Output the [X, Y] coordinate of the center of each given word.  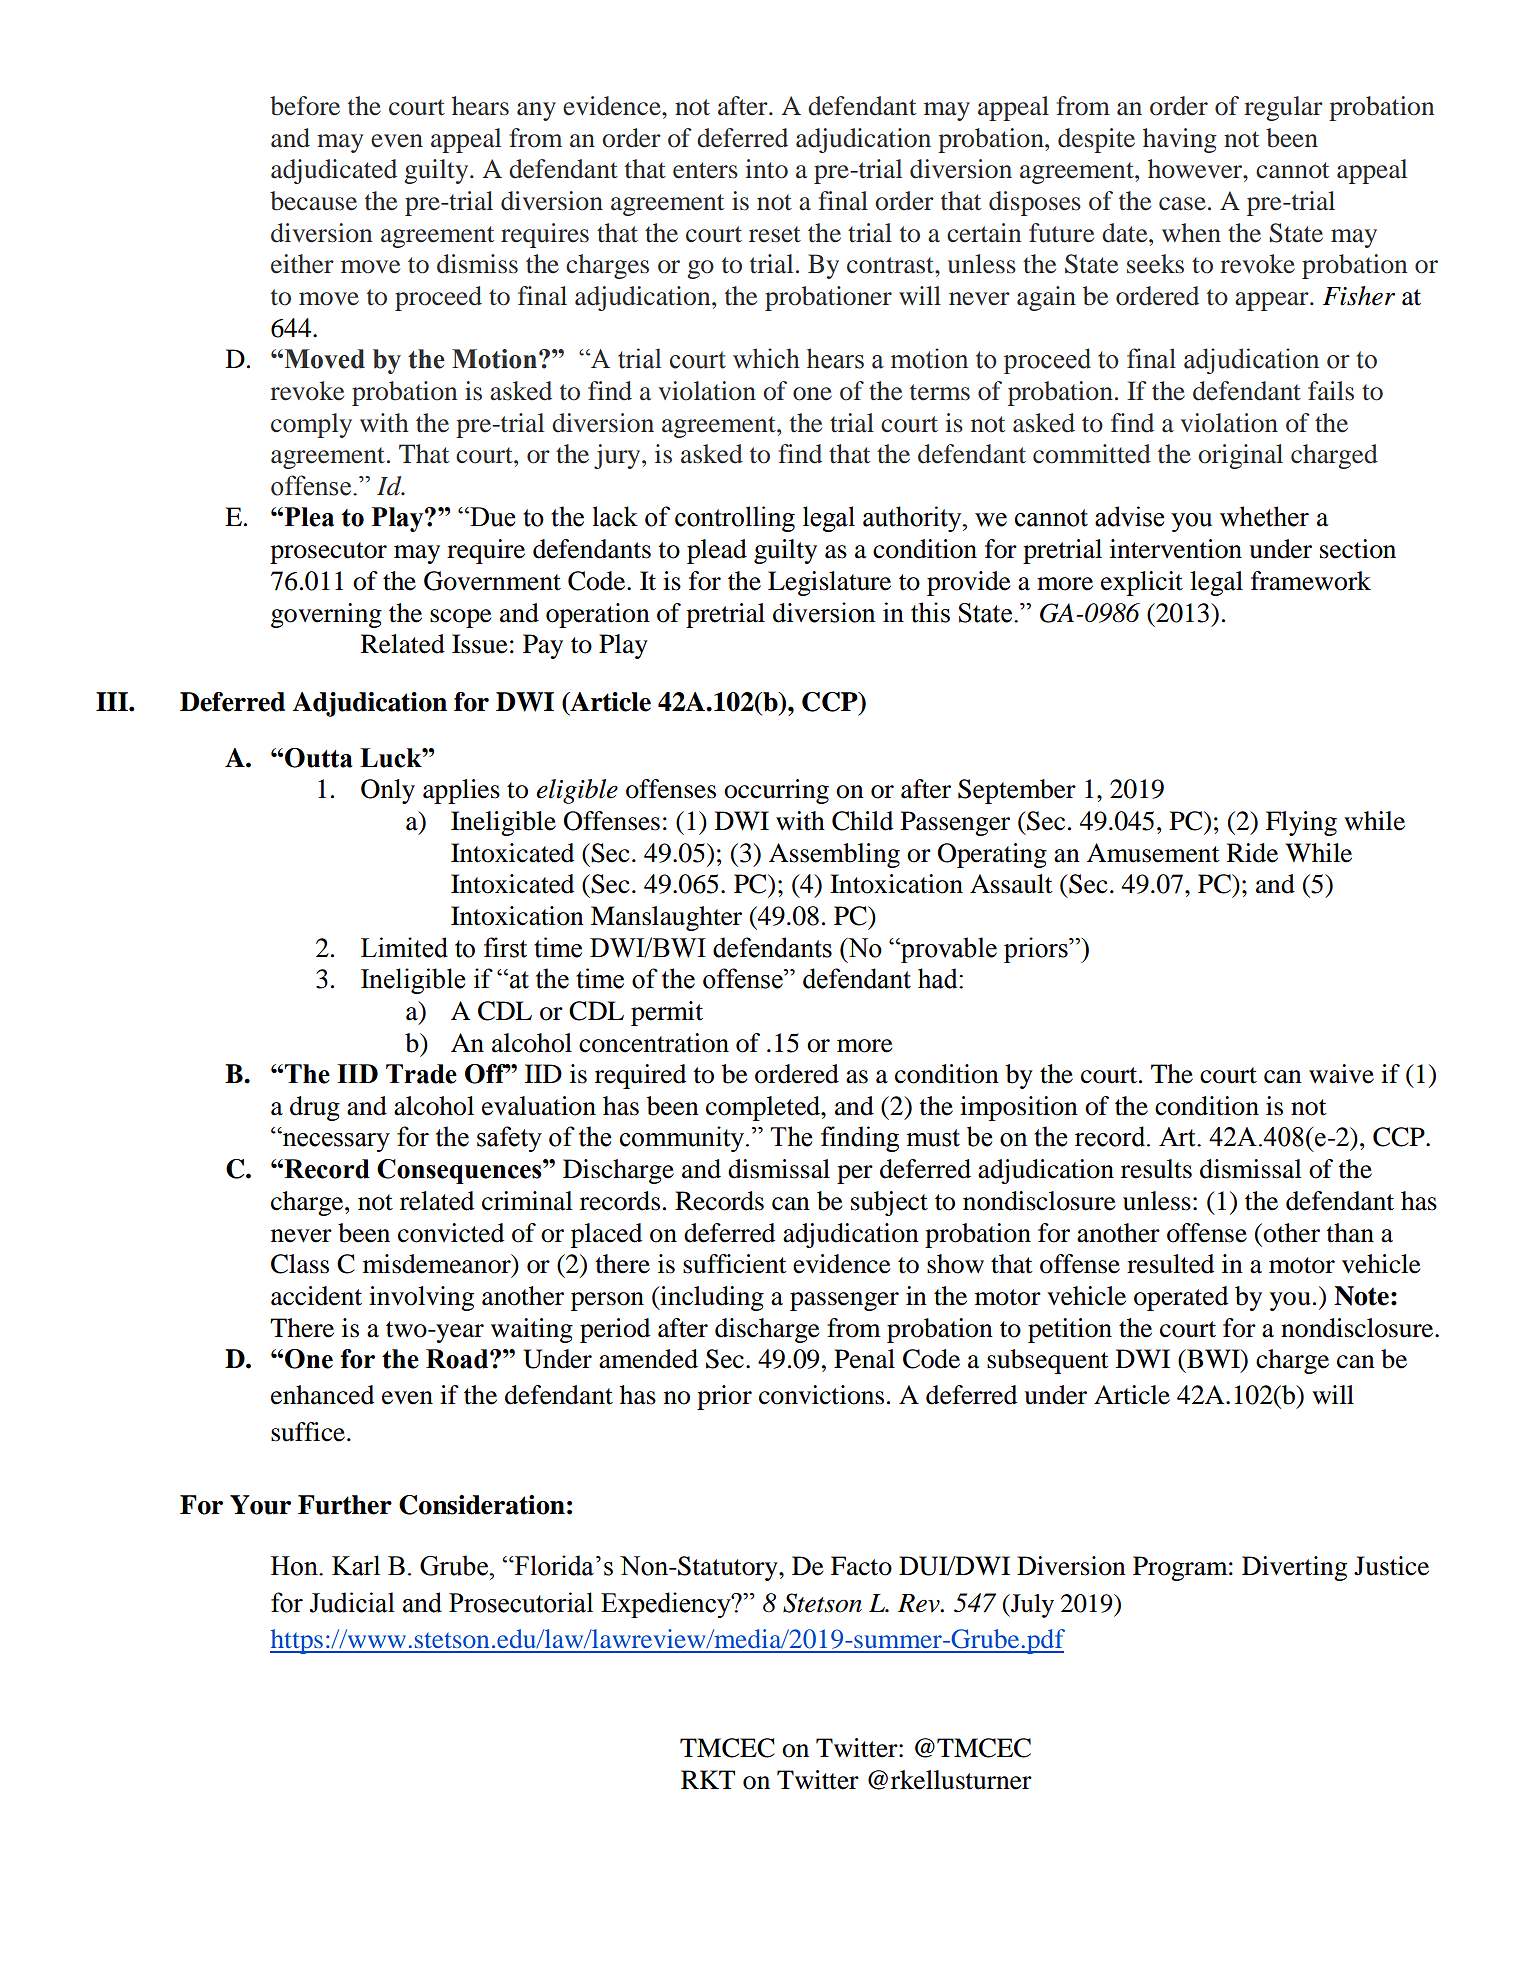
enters [705, 170]
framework [1311, 581]
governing [326, 615]
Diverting [1294, 1568]
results [1156, 1169]
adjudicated [334, 171]
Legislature [829, 583]
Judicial [352, 1602]
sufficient [735, 1264]
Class [300, 1264]
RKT [708, 1779]
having [1180, 140]
